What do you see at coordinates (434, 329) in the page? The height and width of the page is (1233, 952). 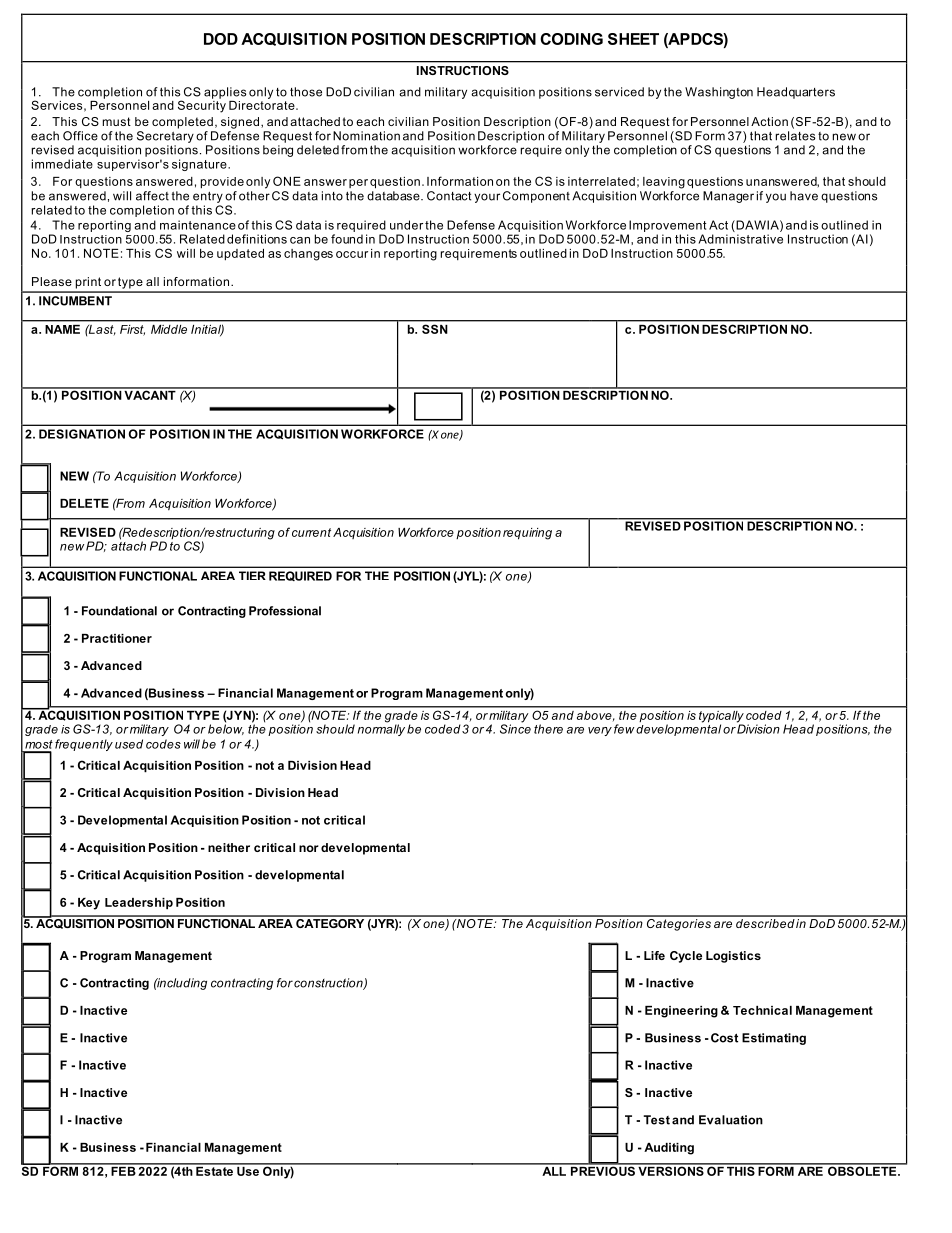 I see `SSN` at bounding box center [434, 329].
